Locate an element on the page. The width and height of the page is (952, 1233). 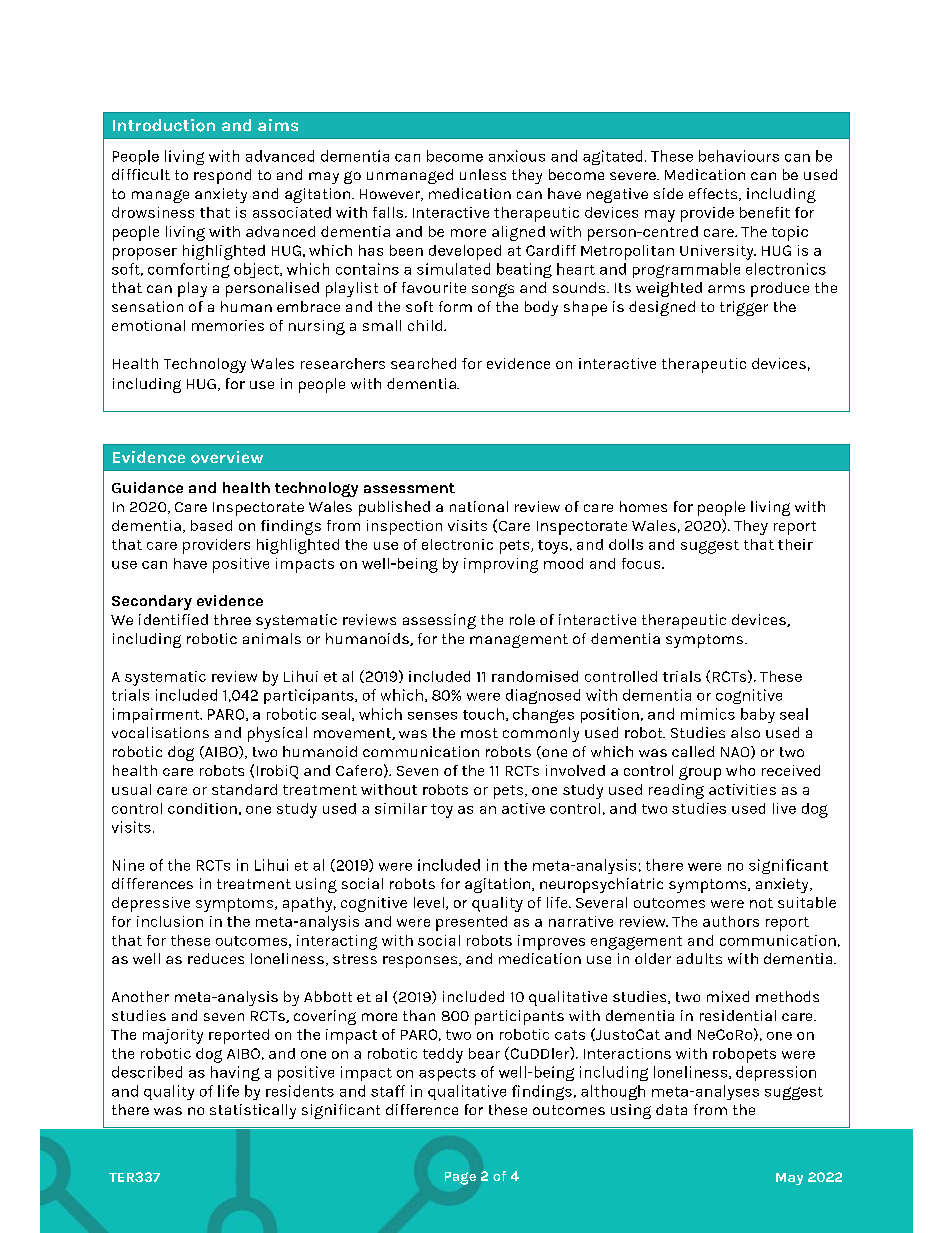
activities is located at coordinates (742, 789).
